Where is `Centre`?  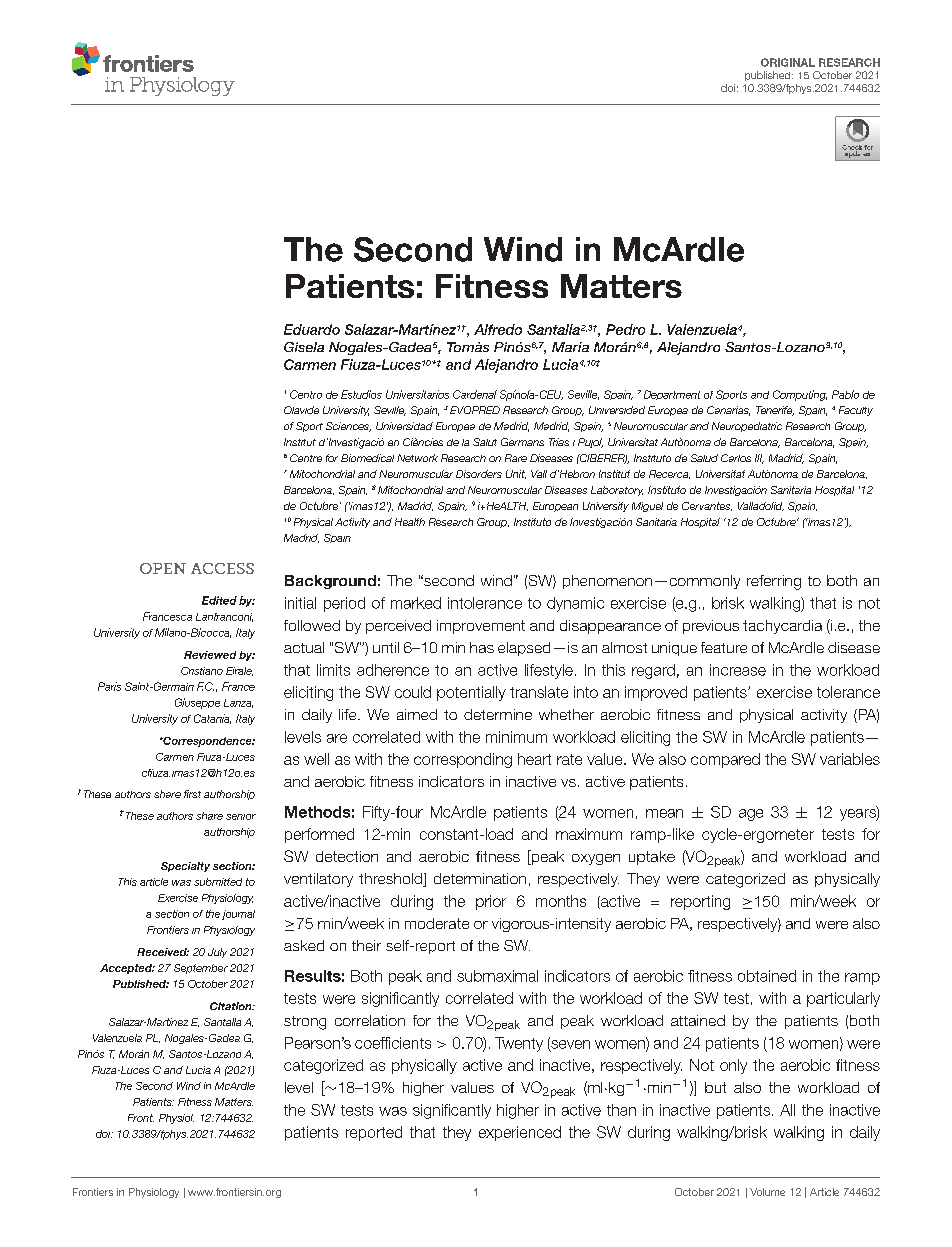 Centre is located at coordinates (306, 458).
